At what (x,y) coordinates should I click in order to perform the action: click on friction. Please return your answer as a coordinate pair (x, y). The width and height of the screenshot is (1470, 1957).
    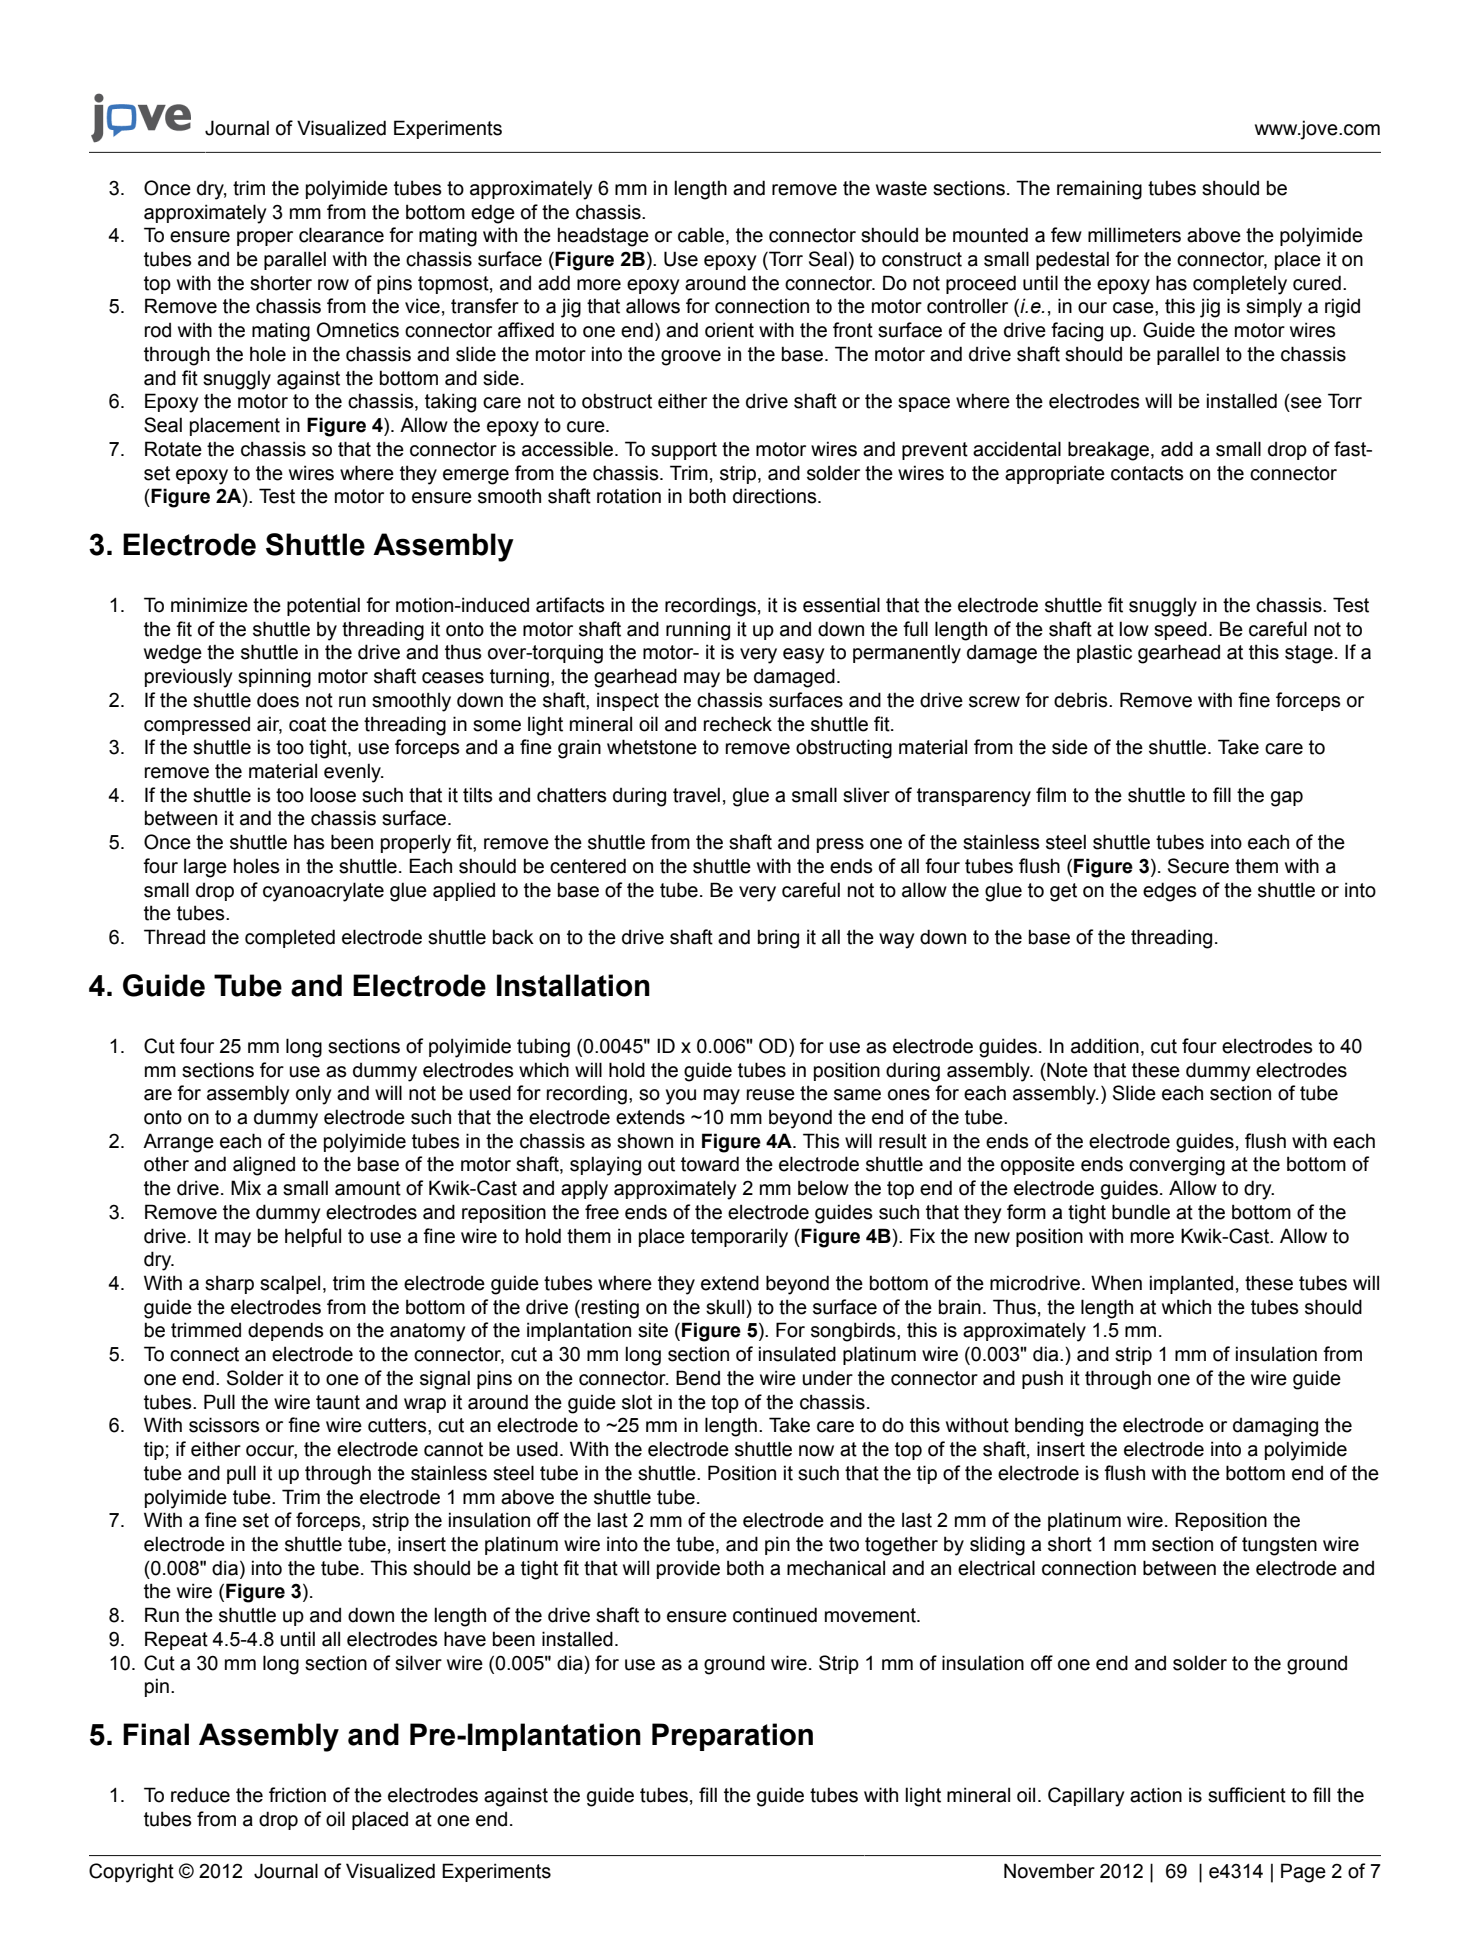
    Looking at the image, I should click on (297, 1795).
